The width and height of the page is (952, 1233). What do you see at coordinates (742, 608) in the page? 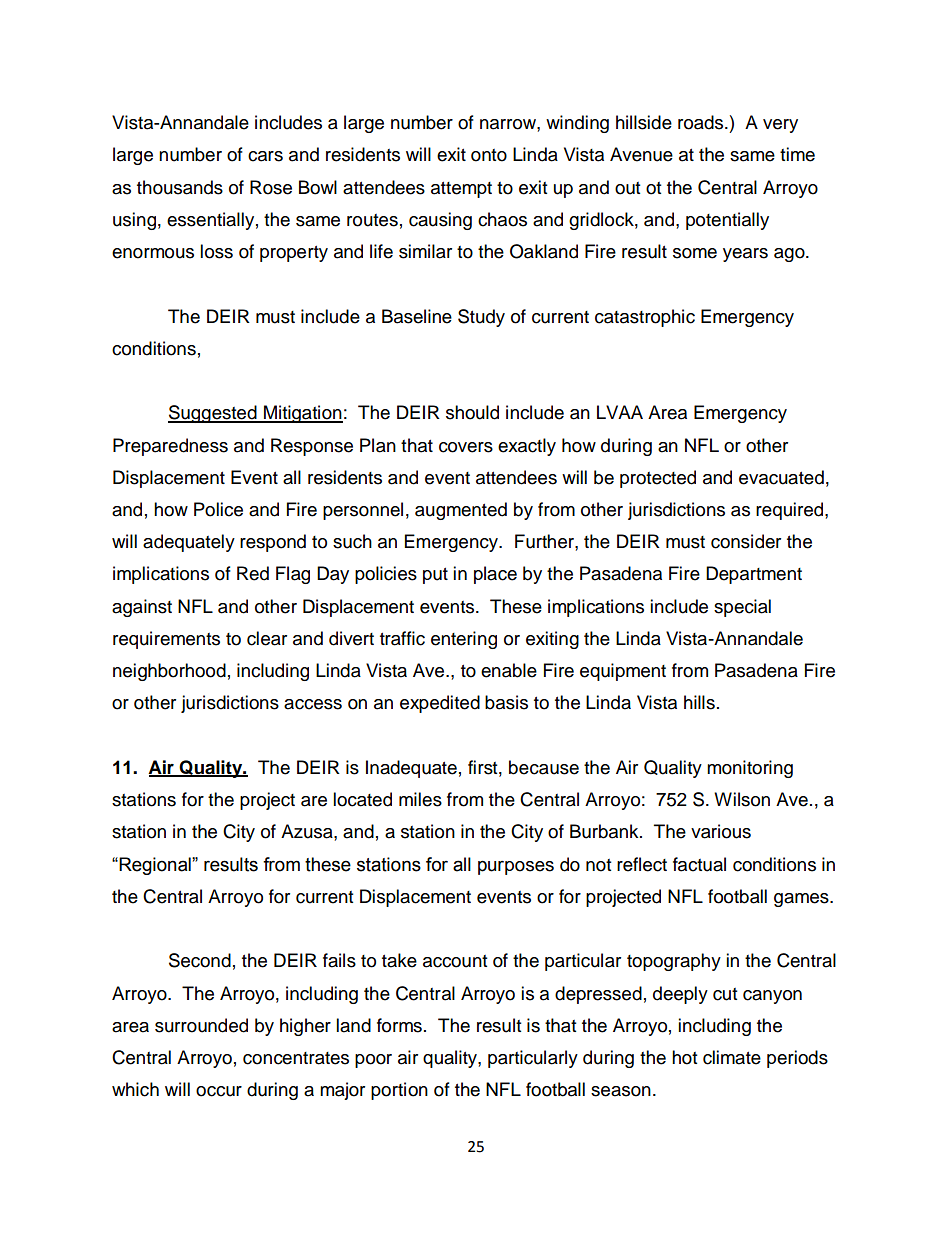
I see `special` at bounding box center [742, 608].
